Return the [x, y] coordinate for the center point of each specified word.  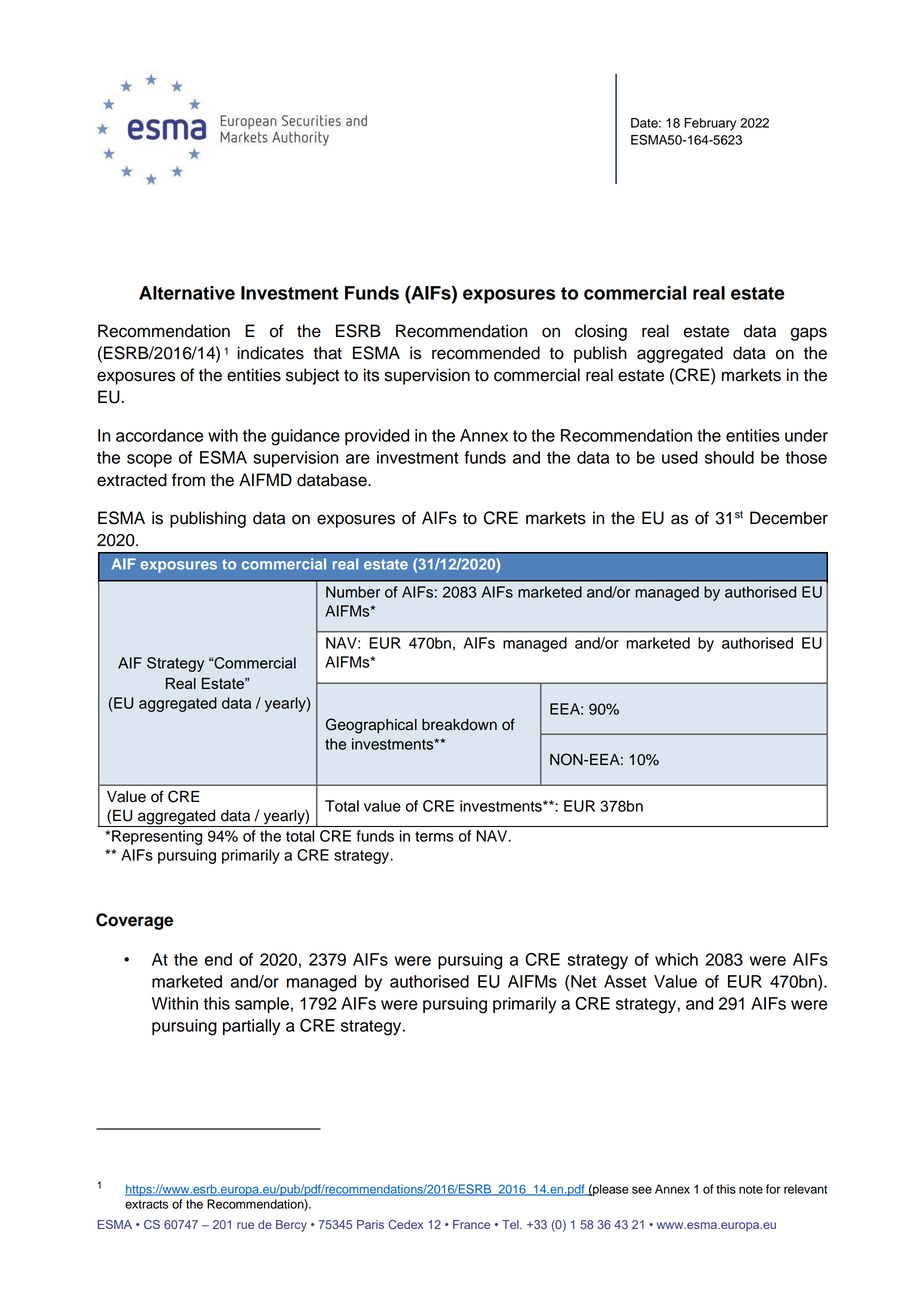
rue [245, 1225]
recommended [486, 353]
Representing [157, 837]
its [371, 375]
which [676, 959]
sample [262, 1005]
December [789, 518]
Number [353, 592]
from [188, 480]
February [710, 124]
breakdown [459, 725]
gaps [809, 334]
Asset [625, 981]
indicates [270, 353]
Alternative [187, 293]
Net [583, 981]
